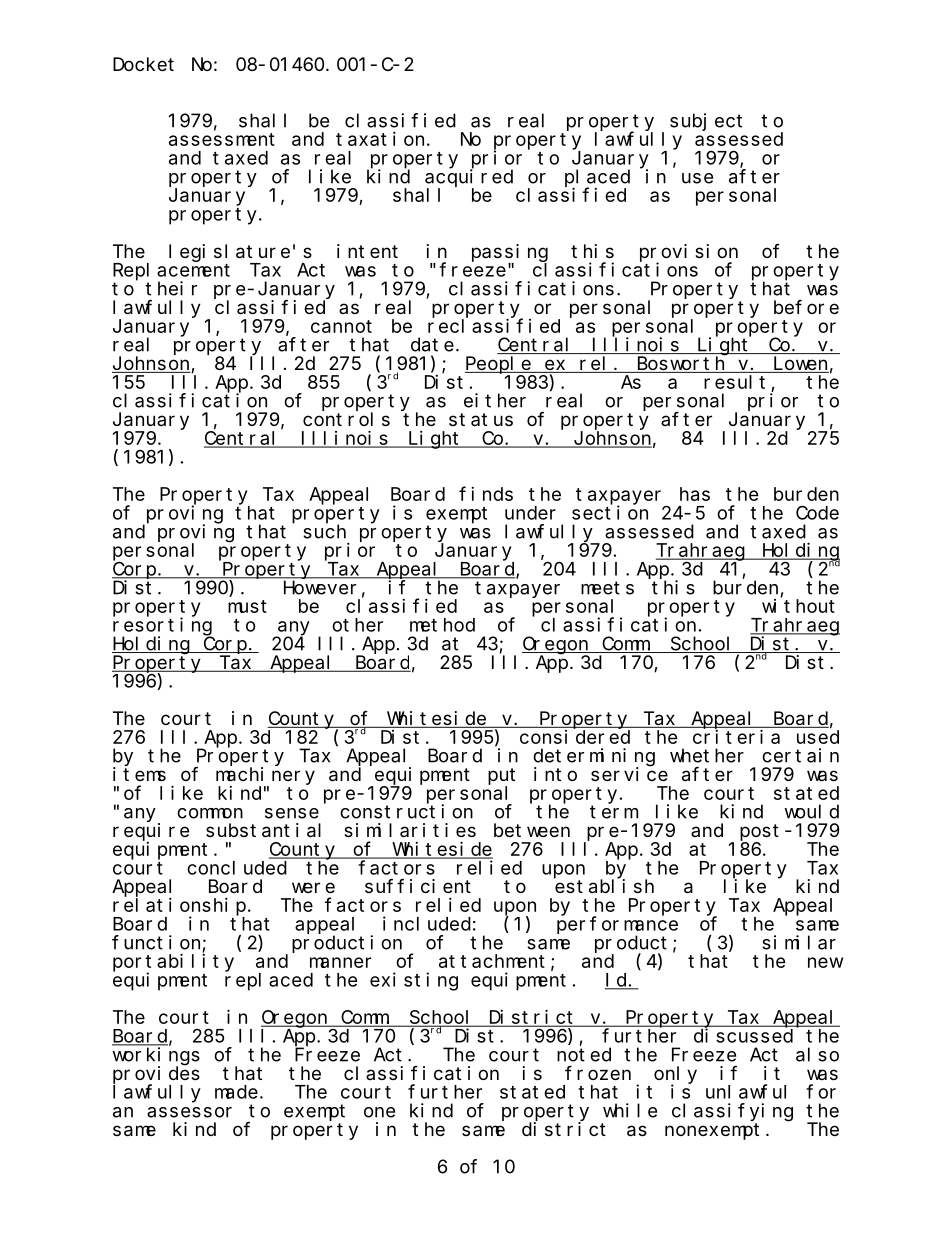 This image has height=1233, width=952. Describe the element at coordinates (469, 178) in the image. I see `acquired` at that location.
